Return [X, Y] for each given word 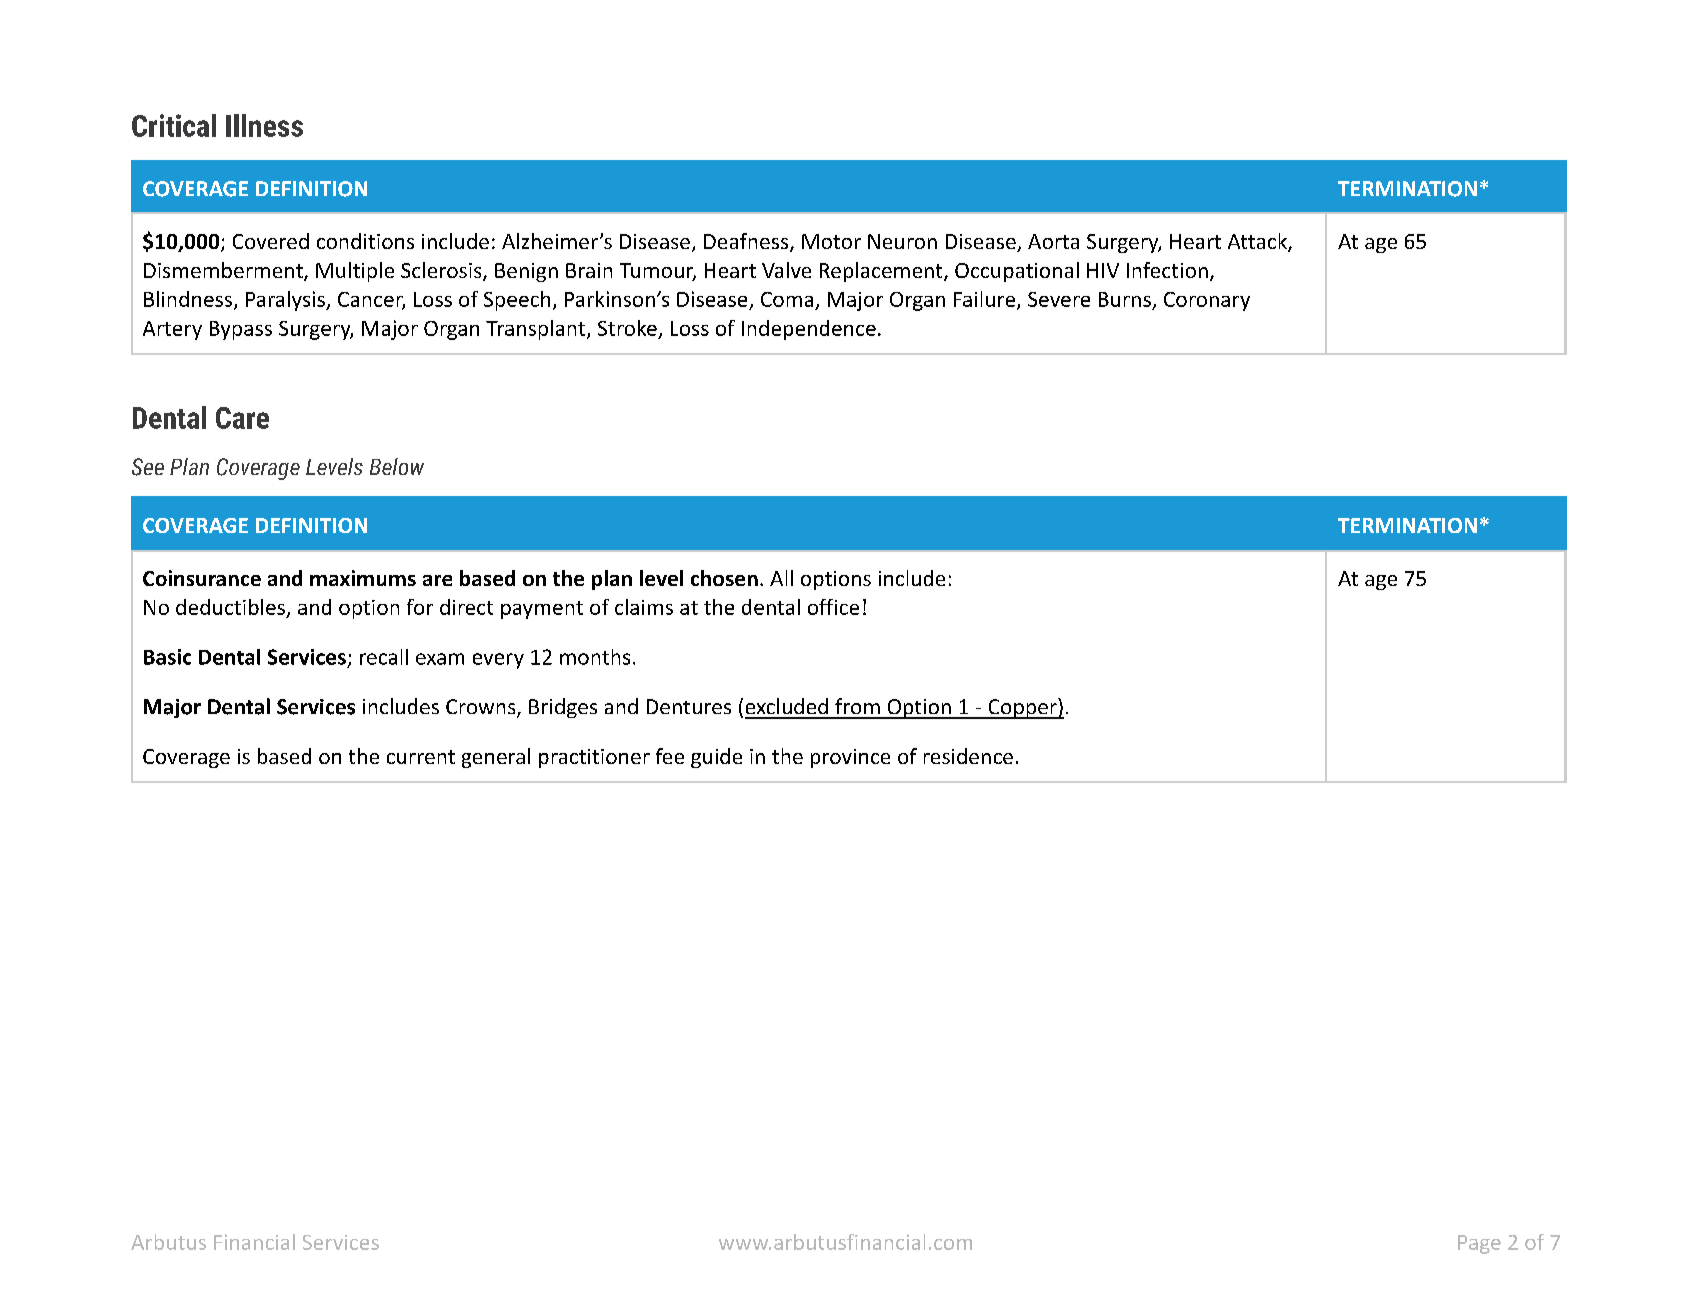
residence [968, 756]
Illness [264, 125]
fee [670, 756]
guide [716, 758]
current [421, 757]
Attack [1258, 242]
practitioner [594, 758]
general [496, 758]
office [833, 607]
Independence [809, 330]
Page [1479, 1244]
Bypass [241, 330]
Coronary [1207, 301]
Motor [831, 241]
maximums [363, 578]
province [850, 758]
